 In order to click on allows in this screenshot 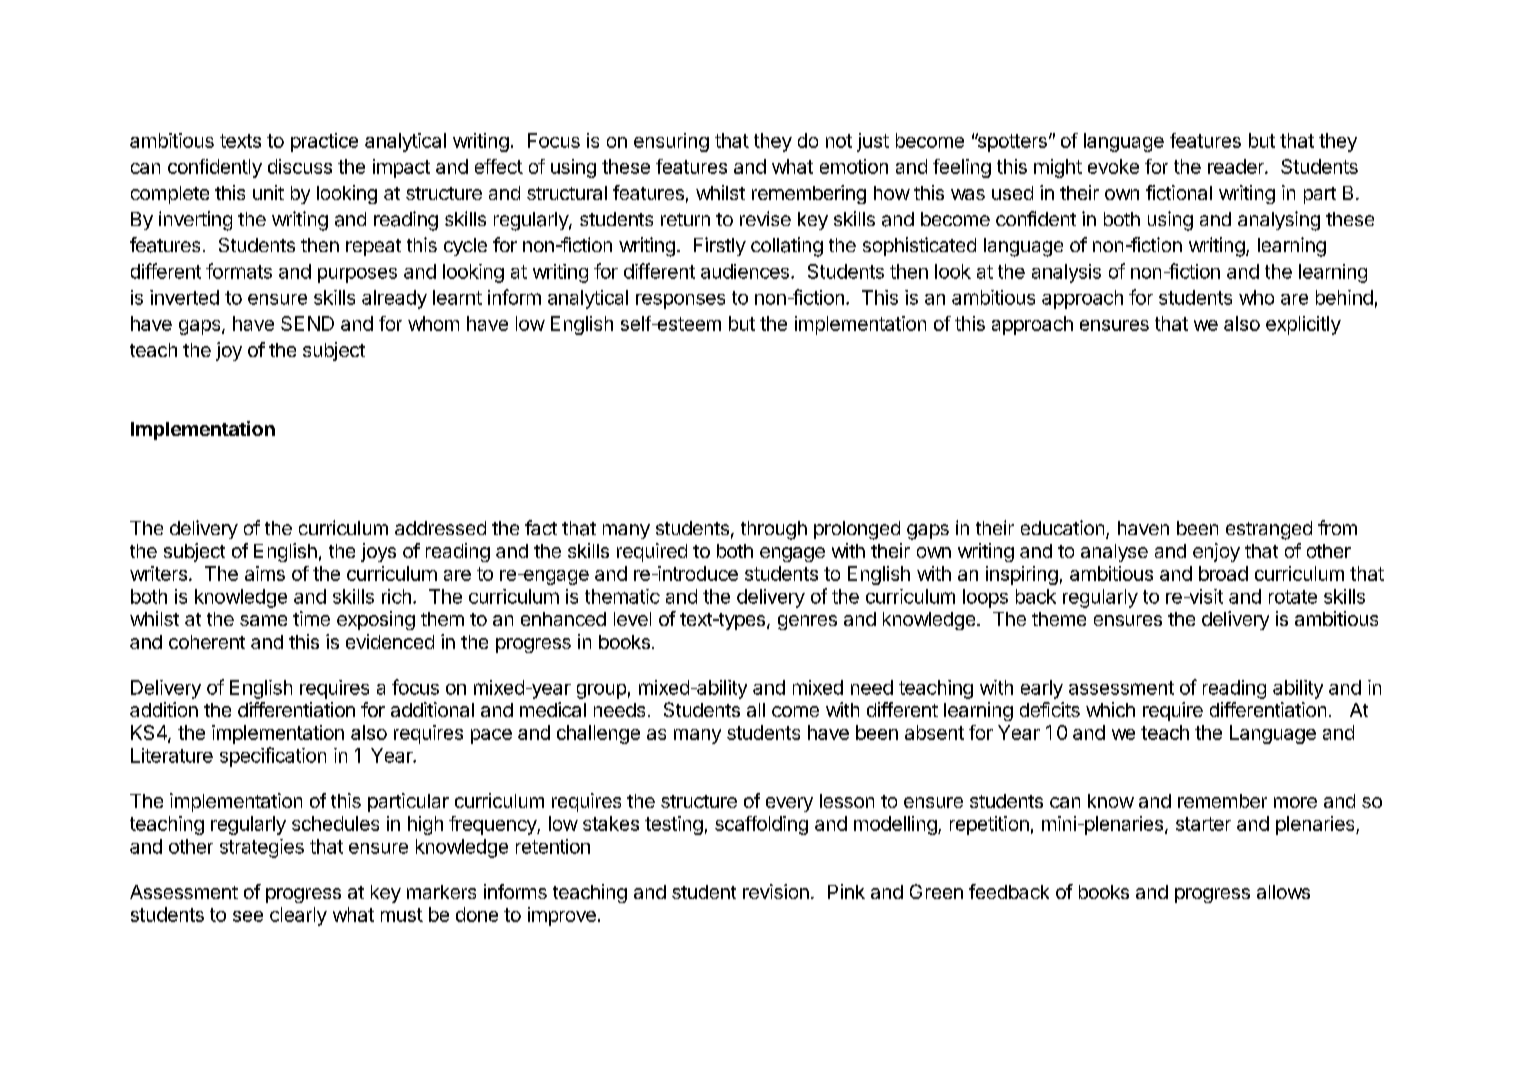, I will do `click(1283, 892)`.
